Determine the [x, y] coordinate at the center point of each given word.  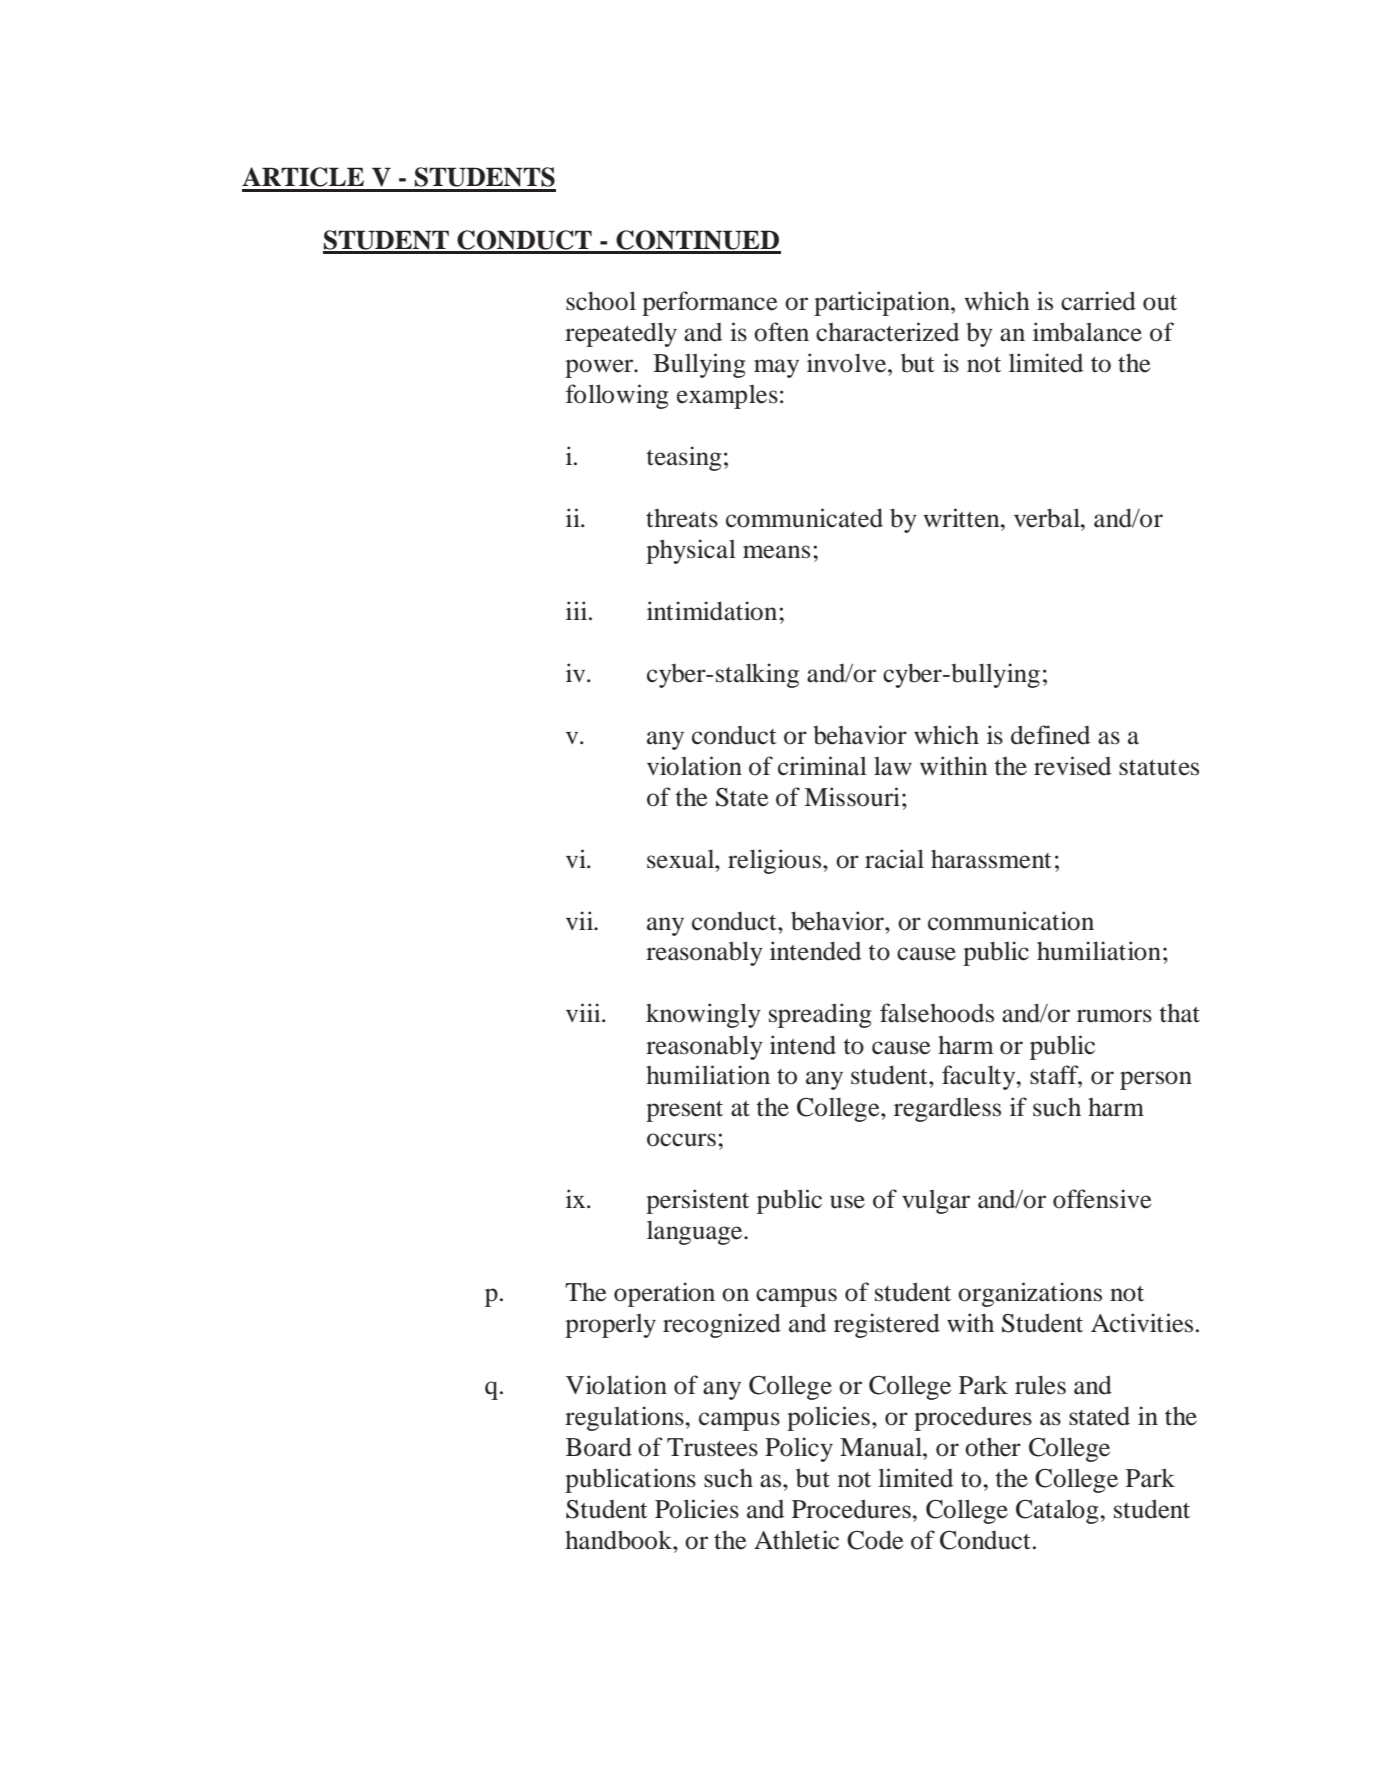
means [776, 552]
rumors [1114, 1016]
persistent [697, 1201]
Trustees [712, 1447]
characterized [887, 332]
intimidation [713, 611]
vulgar [936, 1202]
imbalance [1087, 332]
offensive [1102, 1199]
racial [894, 859]
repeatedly [621, 334]
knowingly [703, 1015]
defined [1050, 735]
